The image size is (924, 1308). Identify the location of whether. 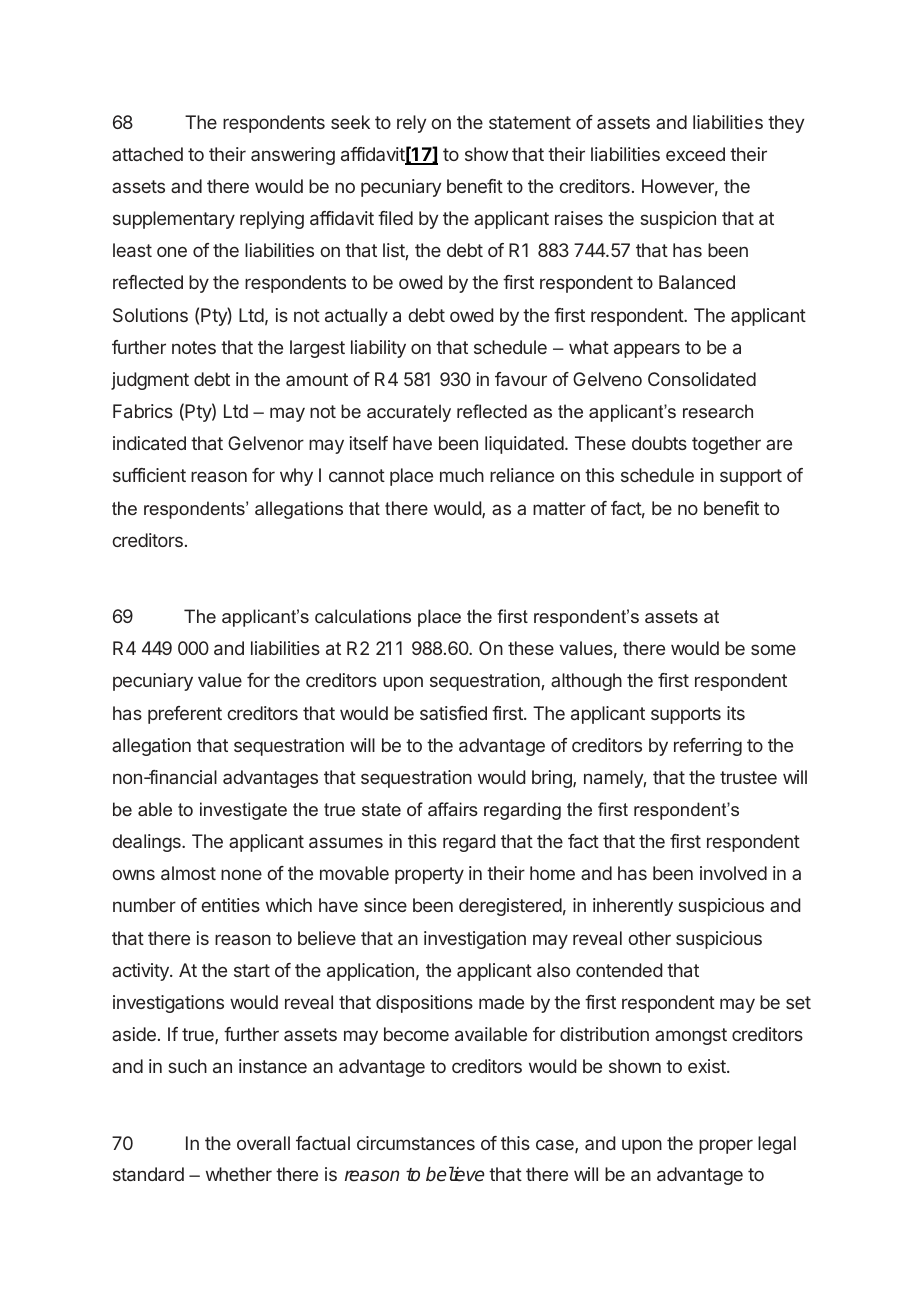
(239, 1174).
